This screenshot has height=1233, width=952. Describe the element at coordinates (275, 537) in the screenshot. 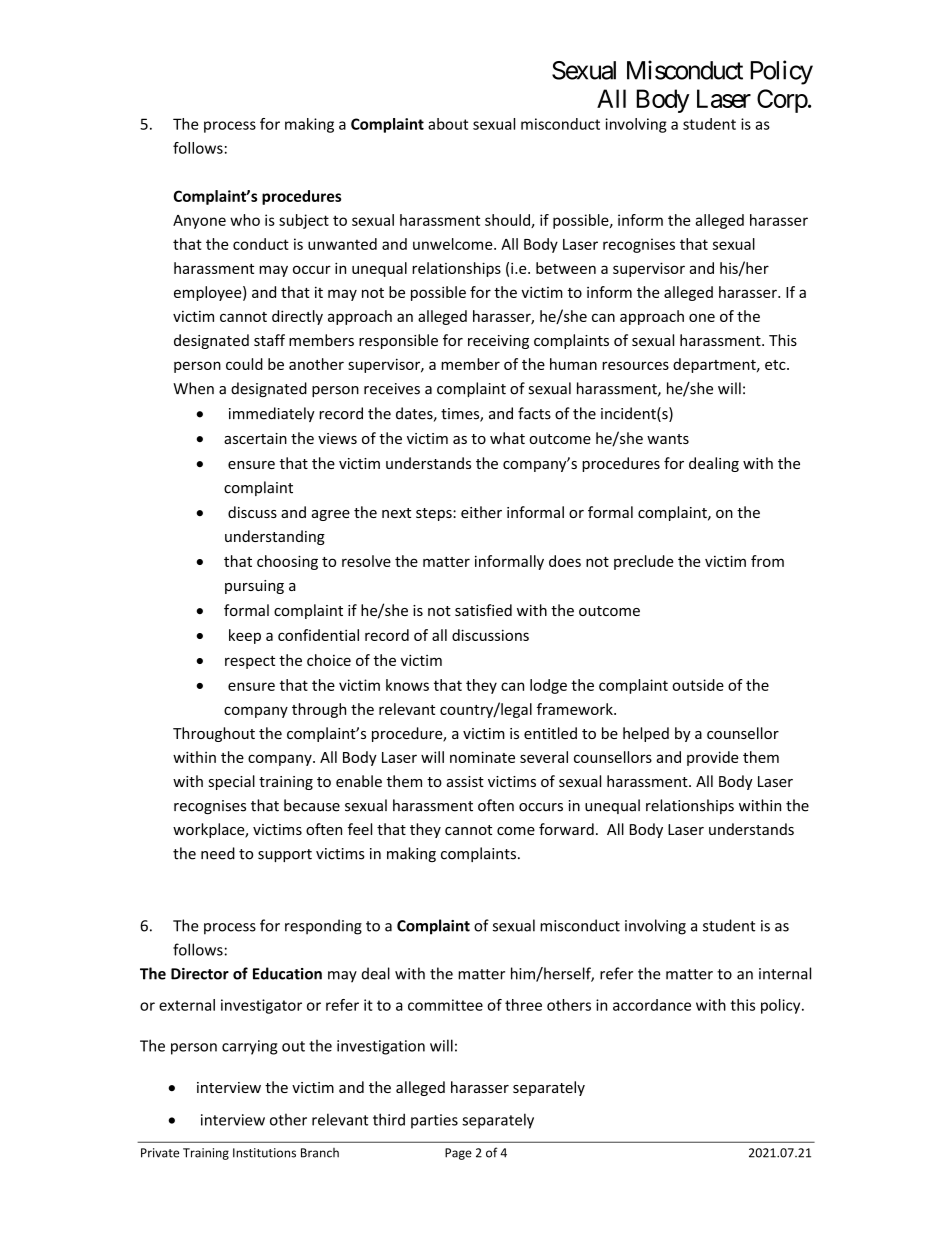

I see `understanding` at that location.
